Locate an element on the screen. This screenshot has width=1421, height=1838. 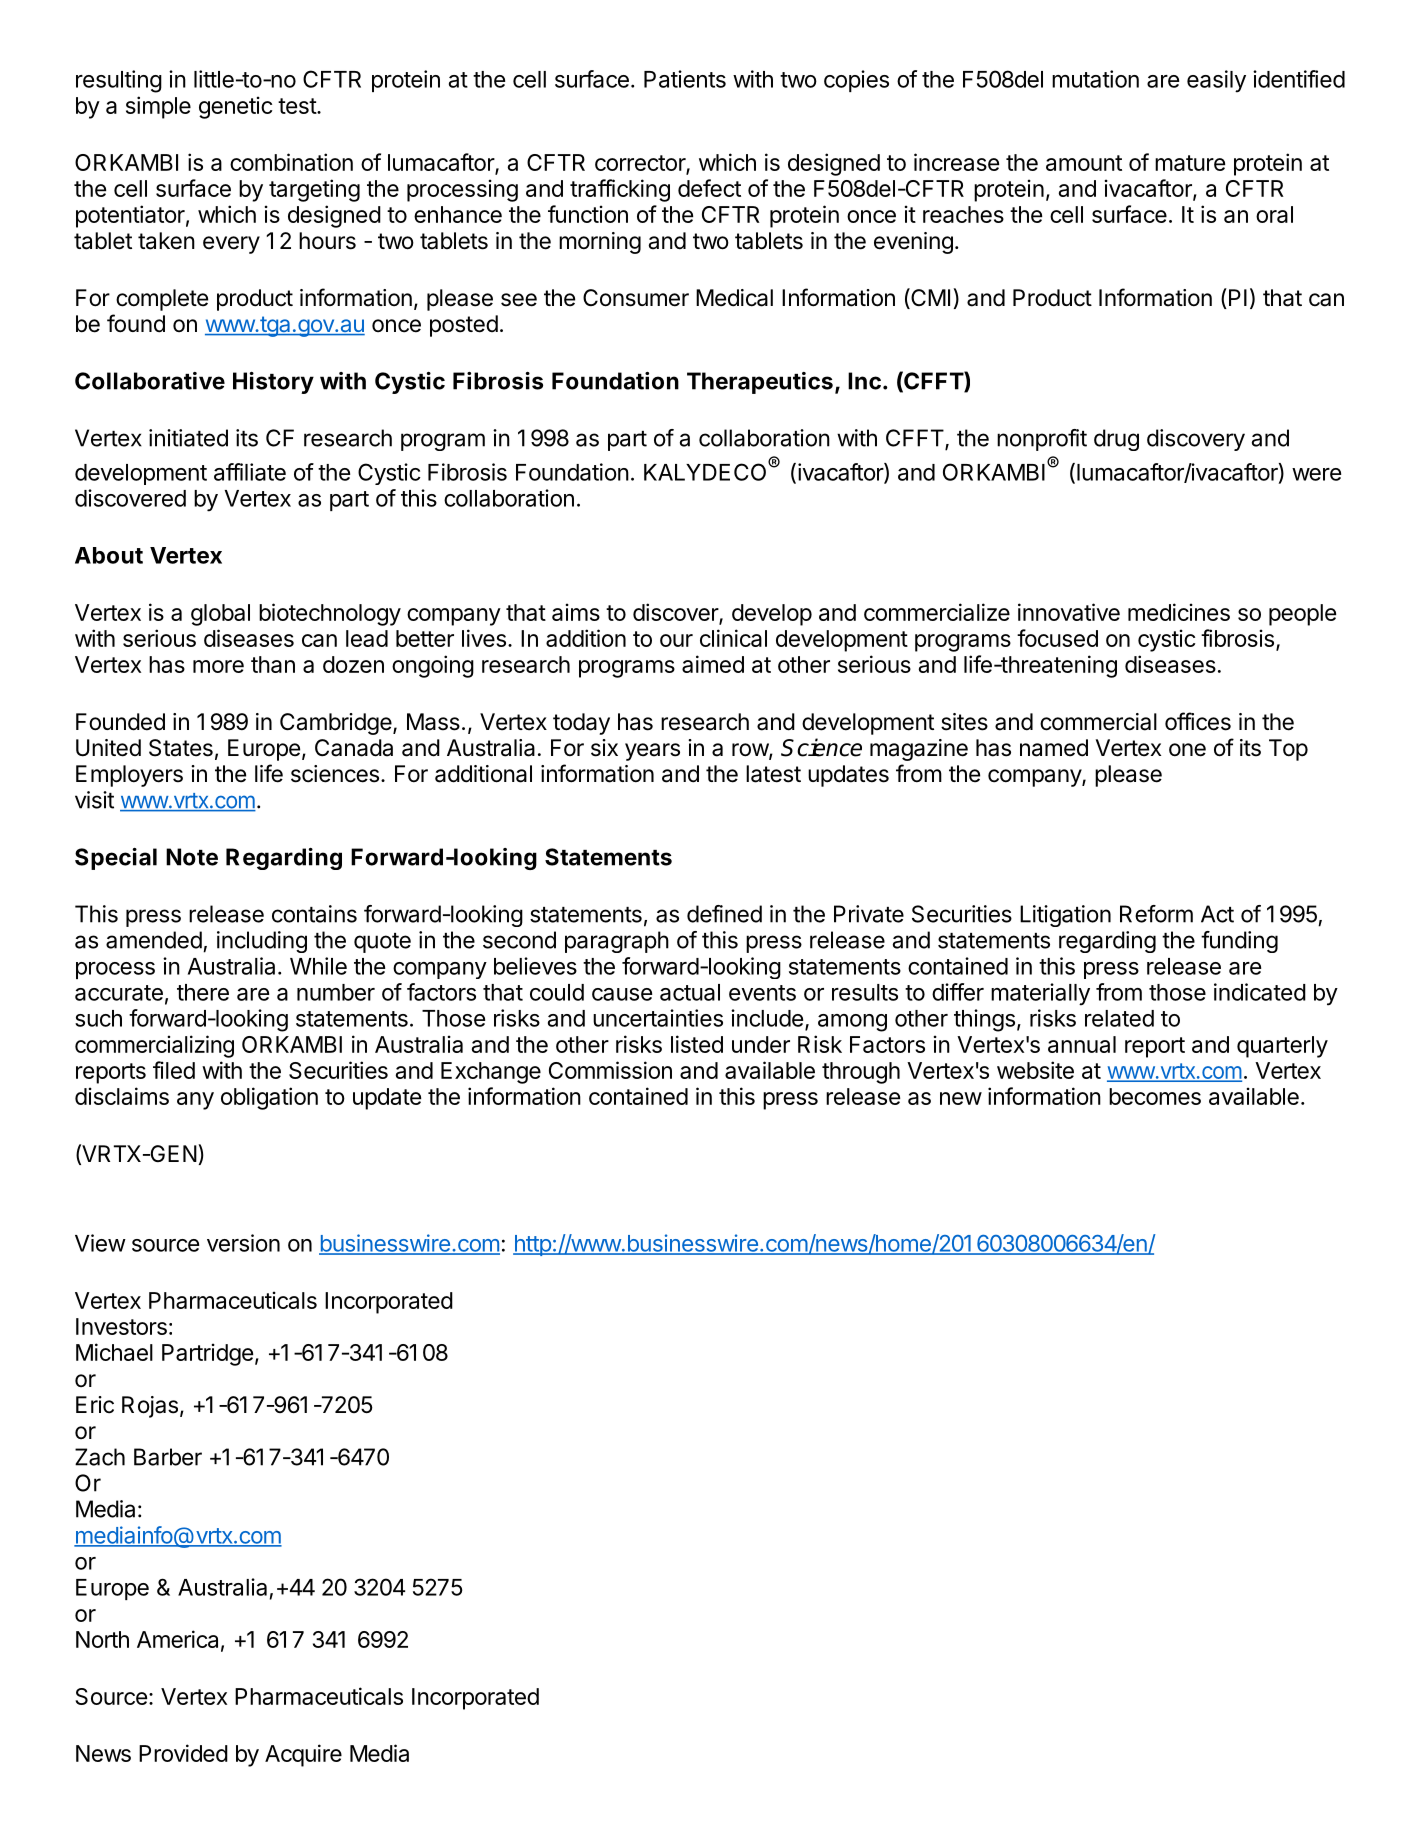
Acquire is located at coordinates (303, 1755).
